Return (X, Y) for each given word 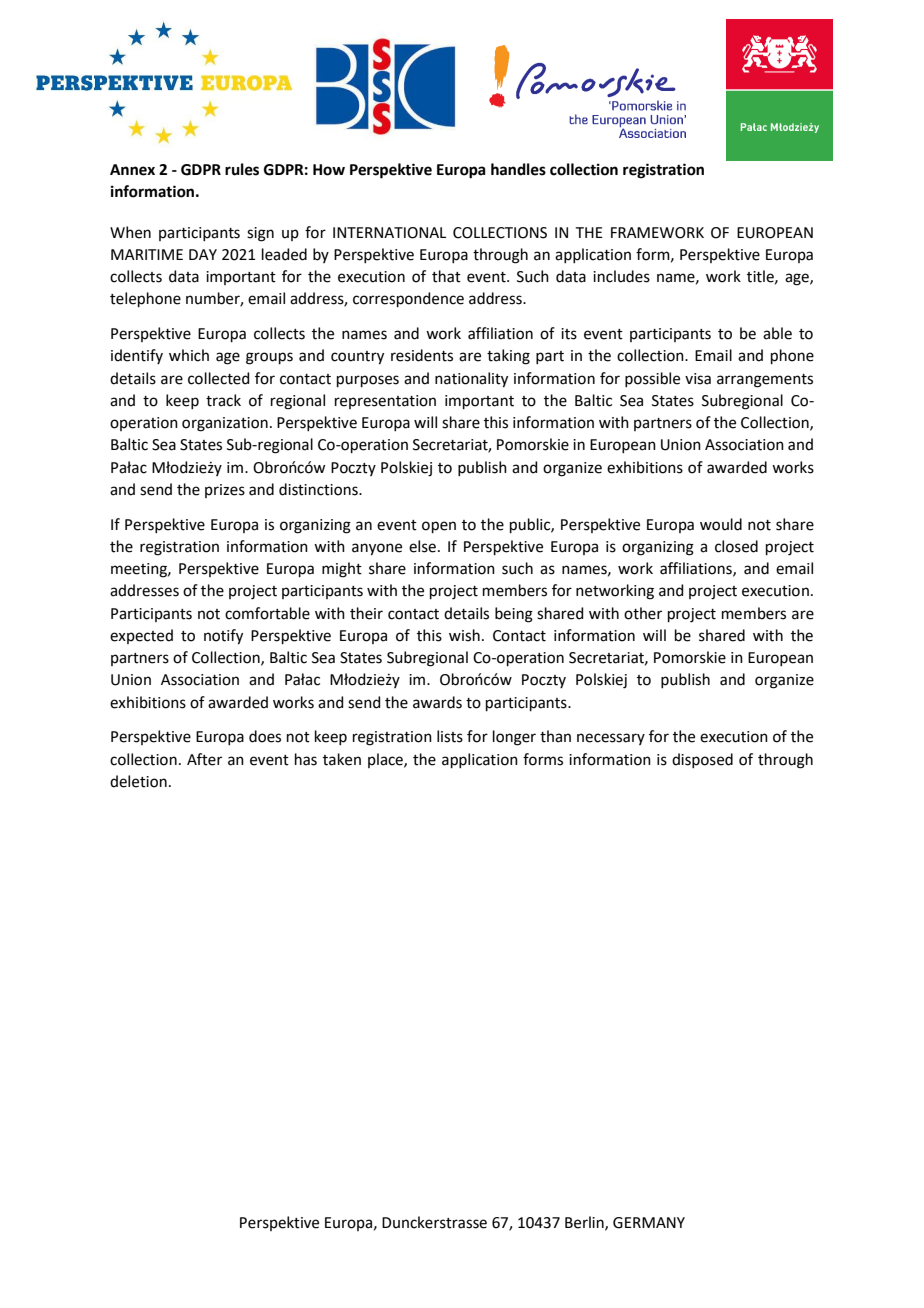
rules (242, 169)
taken (342, 759)
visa (698, 379)
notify (223, 637)
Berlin (585, 1223)
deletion (138, 781)
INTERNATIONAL (389, 233)
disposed (702, 760)
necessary (611, 739)
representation (385, 402)
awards (437, 702)
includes (621, 276)
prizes (225, 491)
